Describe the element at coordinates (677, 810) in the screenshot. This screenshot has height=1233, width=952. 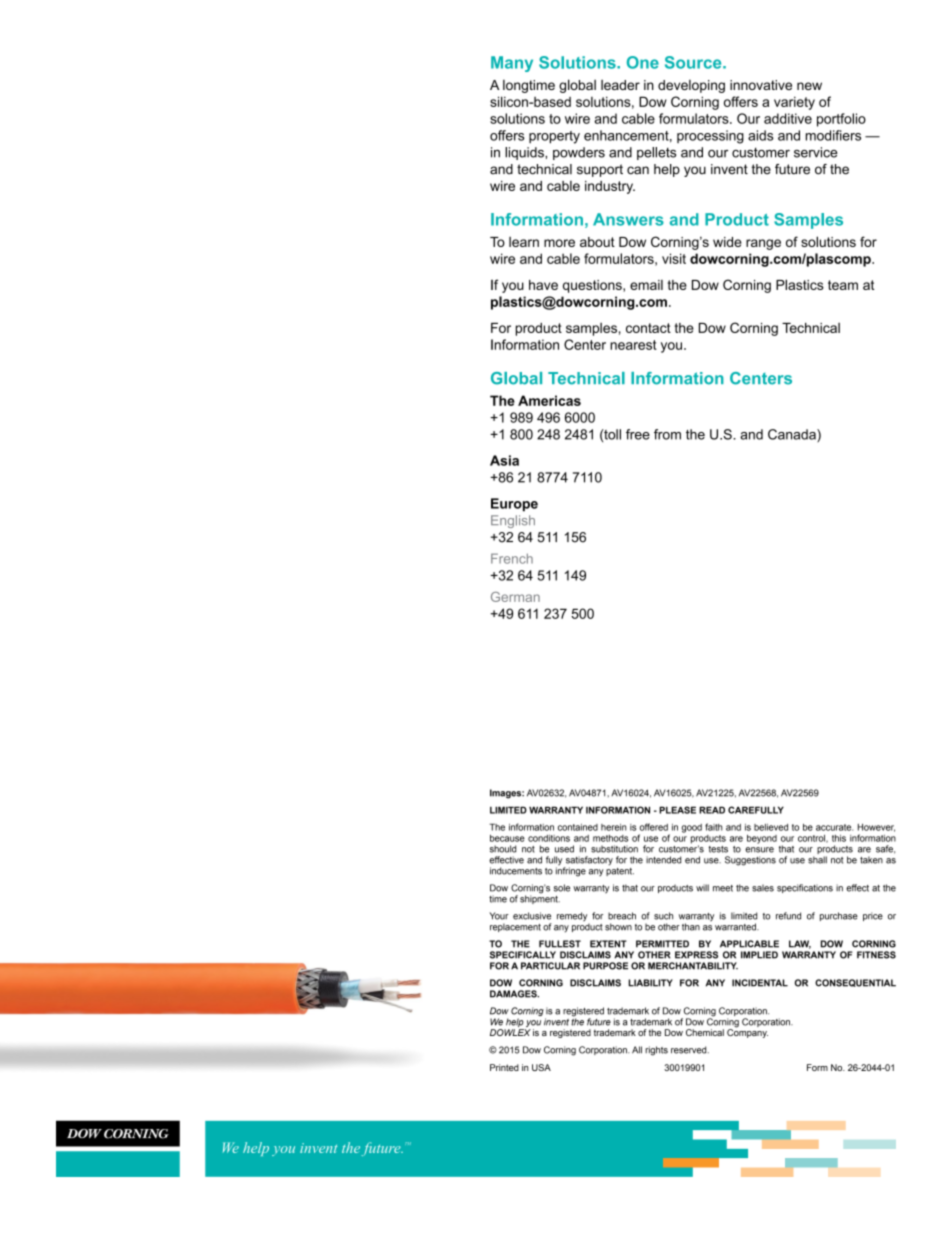
I see `PLEASE` at that location.
